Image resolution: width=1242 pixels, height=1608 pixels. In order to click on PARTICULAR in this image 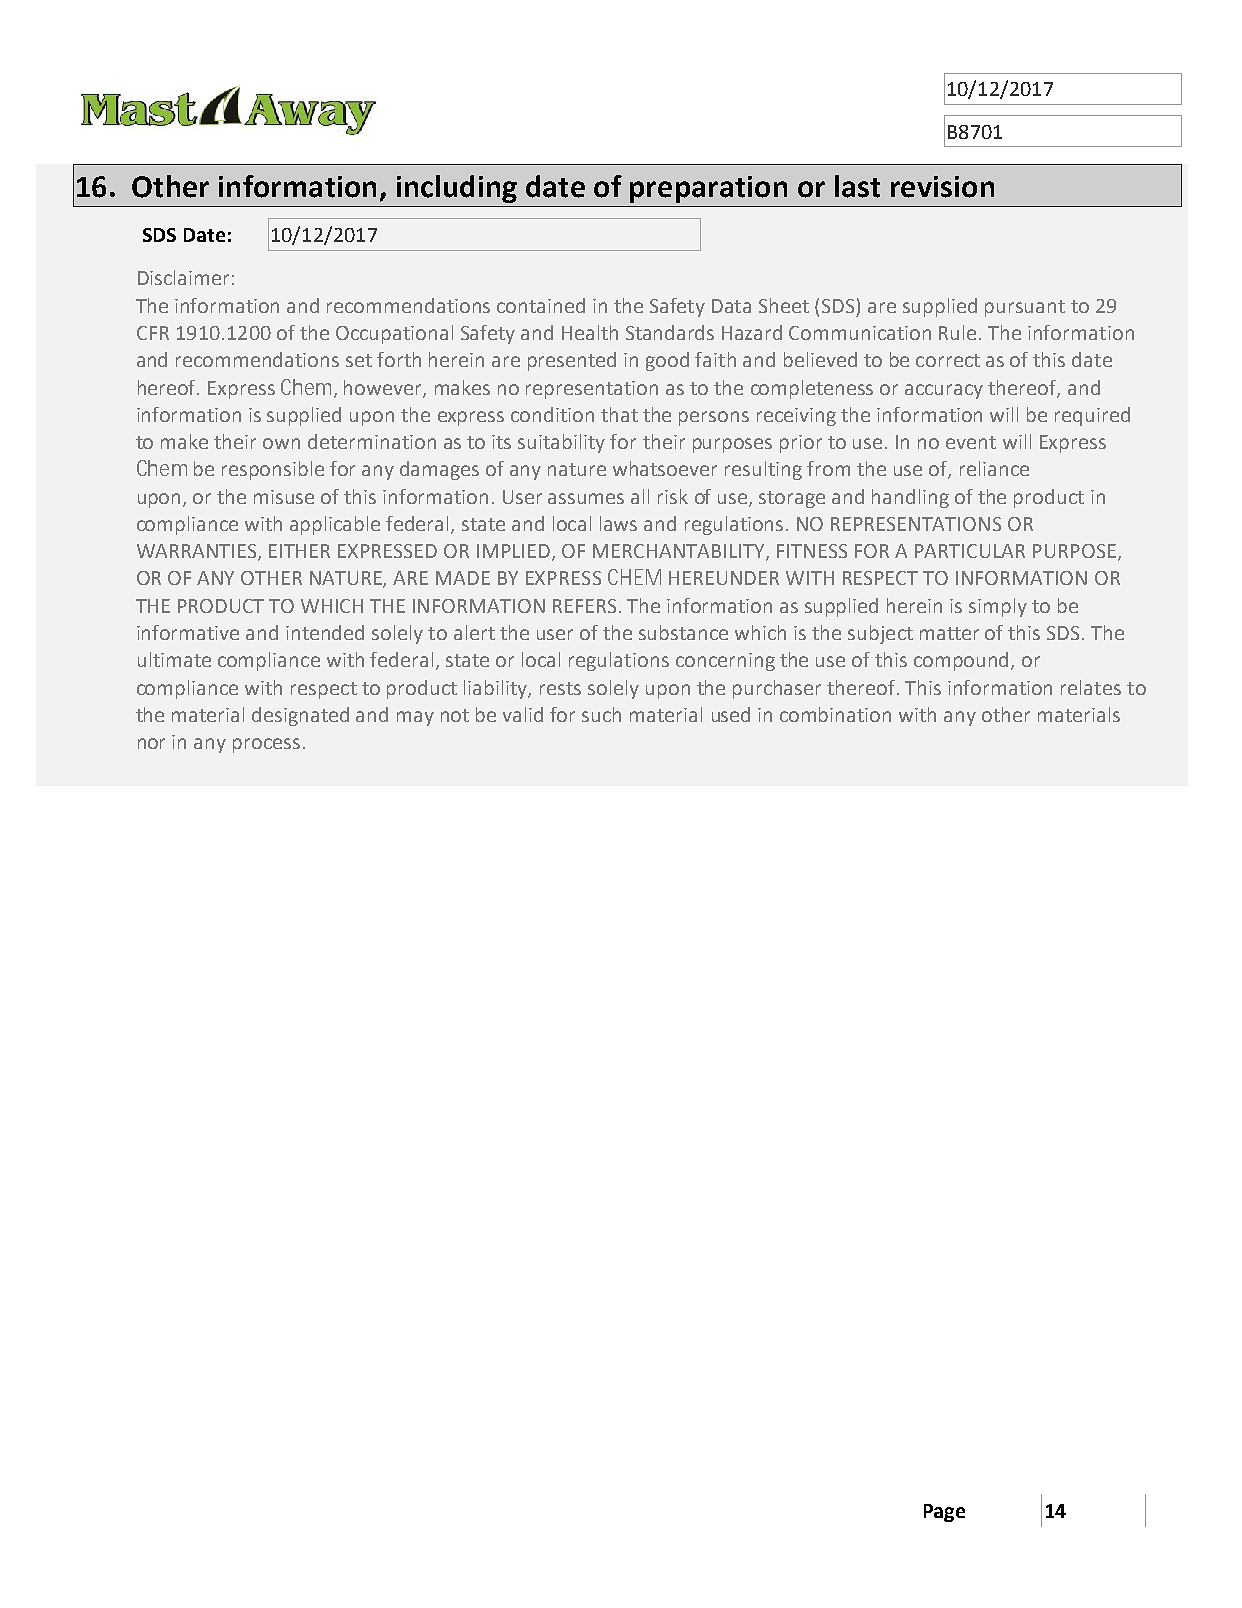, I will do `click(970, 551)`.
